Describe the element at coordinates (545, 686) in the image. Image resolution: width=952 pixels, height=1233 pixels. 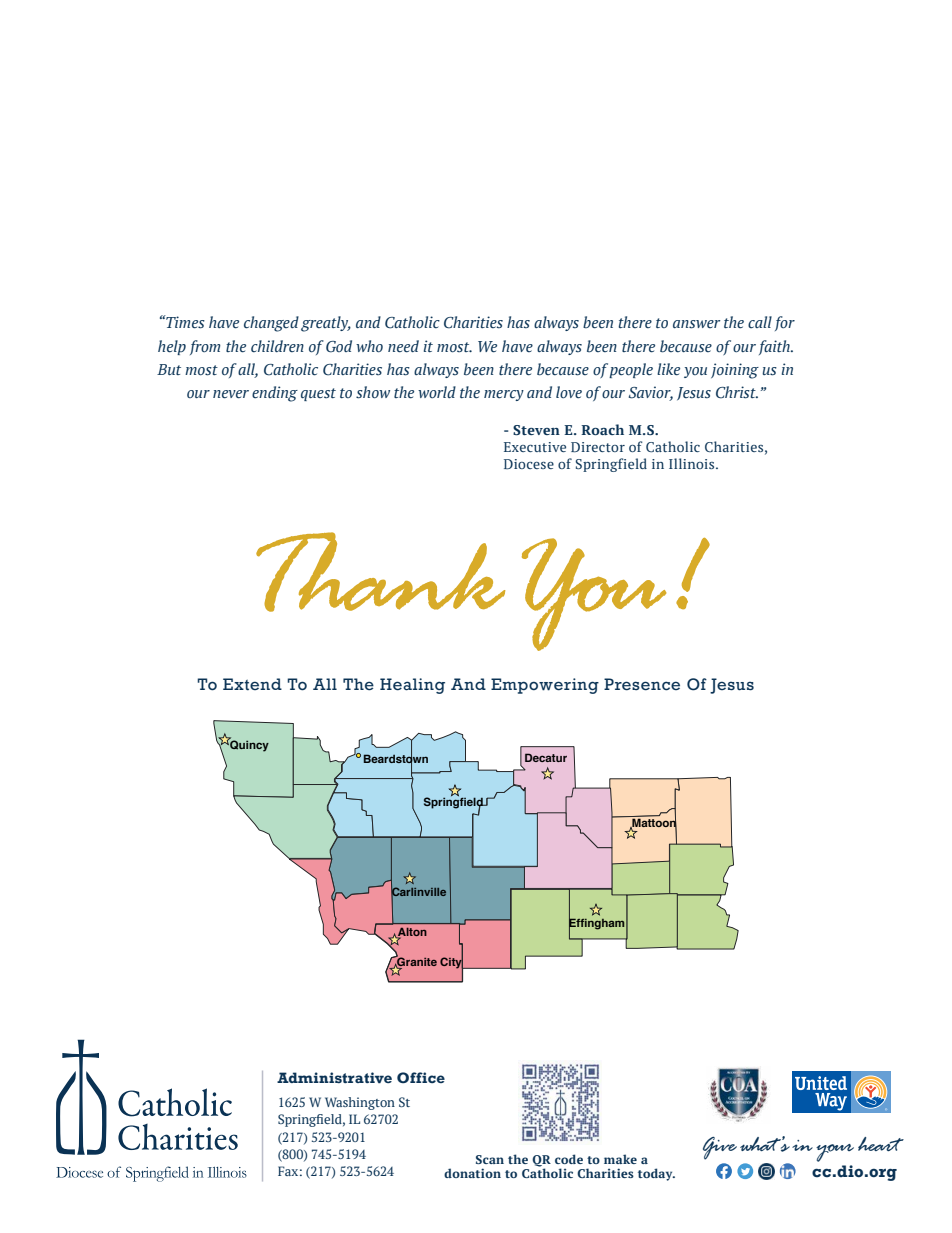
I see `Empowering` at that location.
